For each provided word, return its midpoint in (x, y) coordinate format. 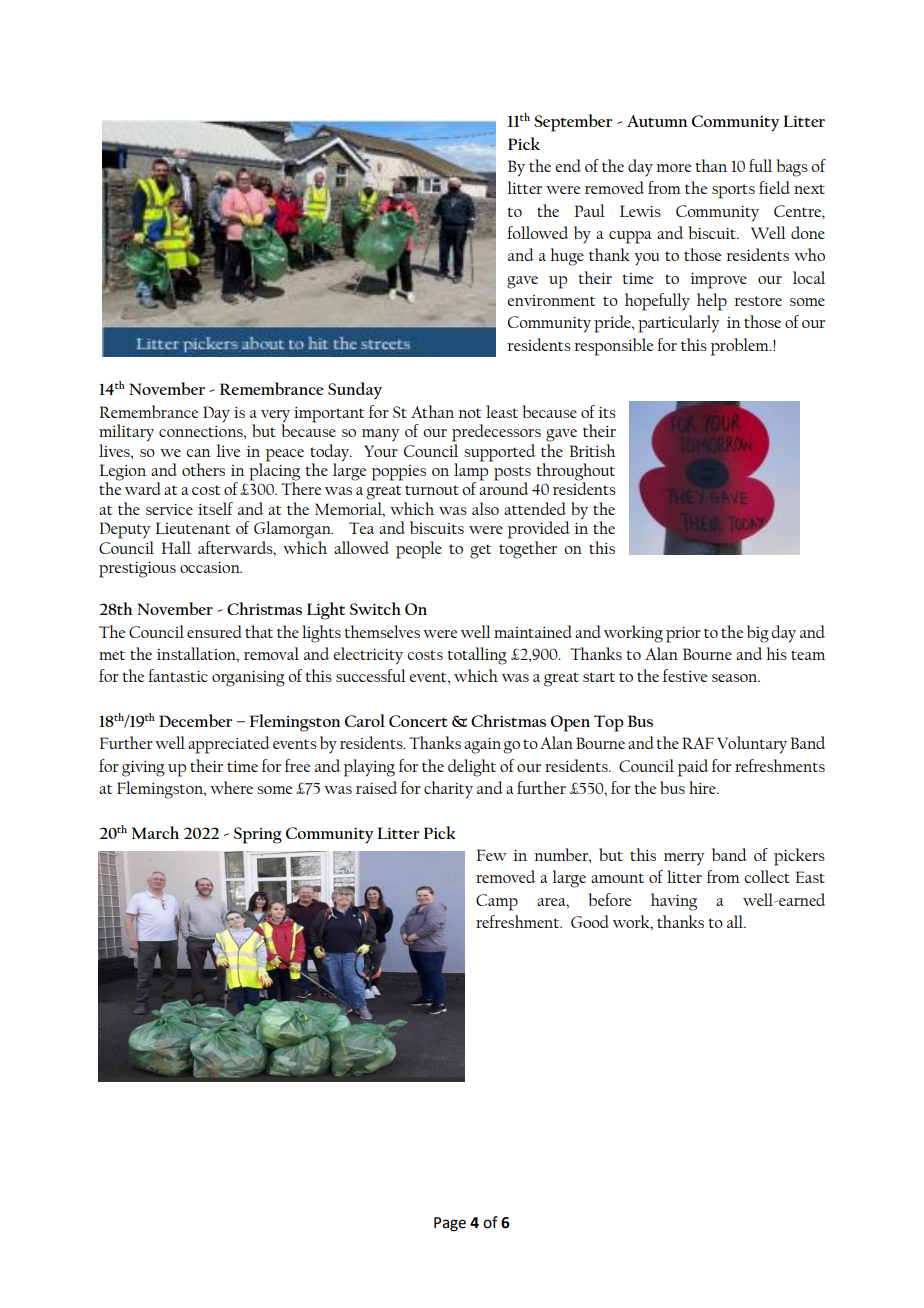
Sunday (355, 391)
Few (491, 855)
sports (733, 191)
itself (215, 508)
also (485, 508)
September (573, 123)
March (155, 832)
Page (450, 1224)
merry (684, 859)
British (593, 450)
